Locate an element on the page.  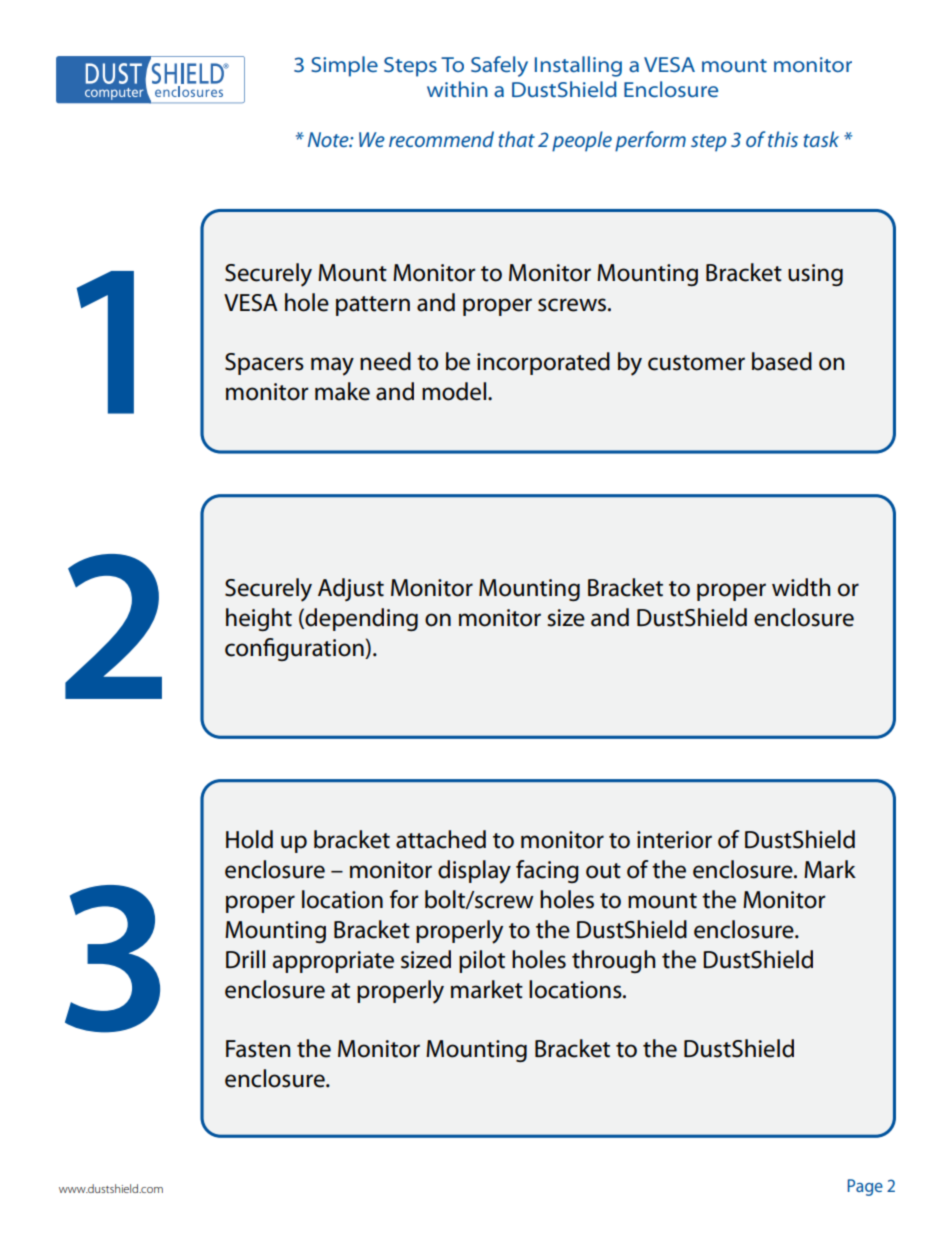
interior is located at coordinates (674, 840).
